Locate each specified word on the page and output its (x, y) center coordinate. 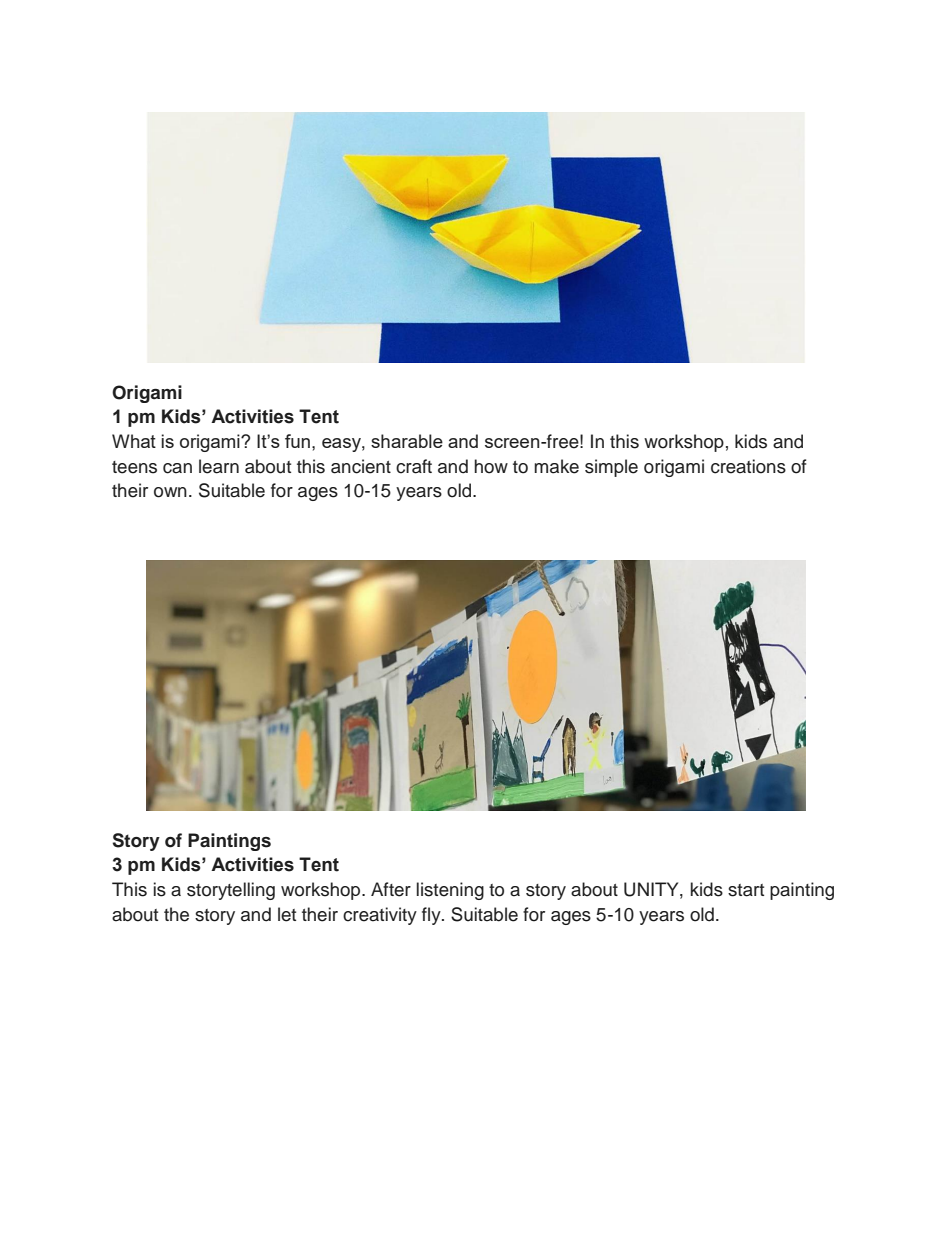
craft (414, 466)
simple (611, 468)
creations (748, 466)
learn (219, 466)
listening (450, 891)
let (287, 914)
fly (432, 916)
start (746, 890)
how (491, 466)
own (170, 492)
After (391, 889)
